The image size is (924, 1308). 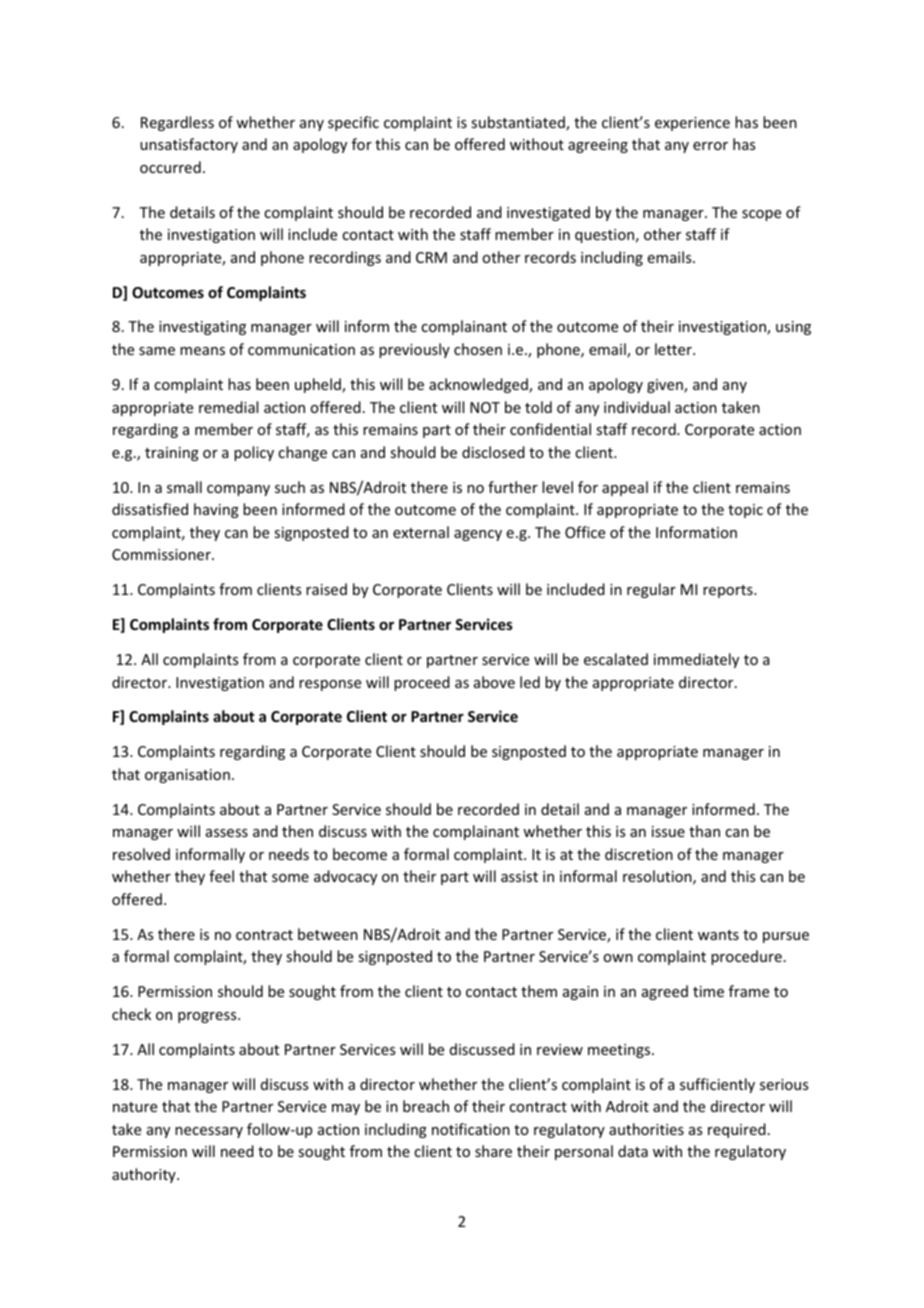 What do you see at coordinates (330, 685) in the screenshot?
I see `response` at bounding box center [330, 685].
